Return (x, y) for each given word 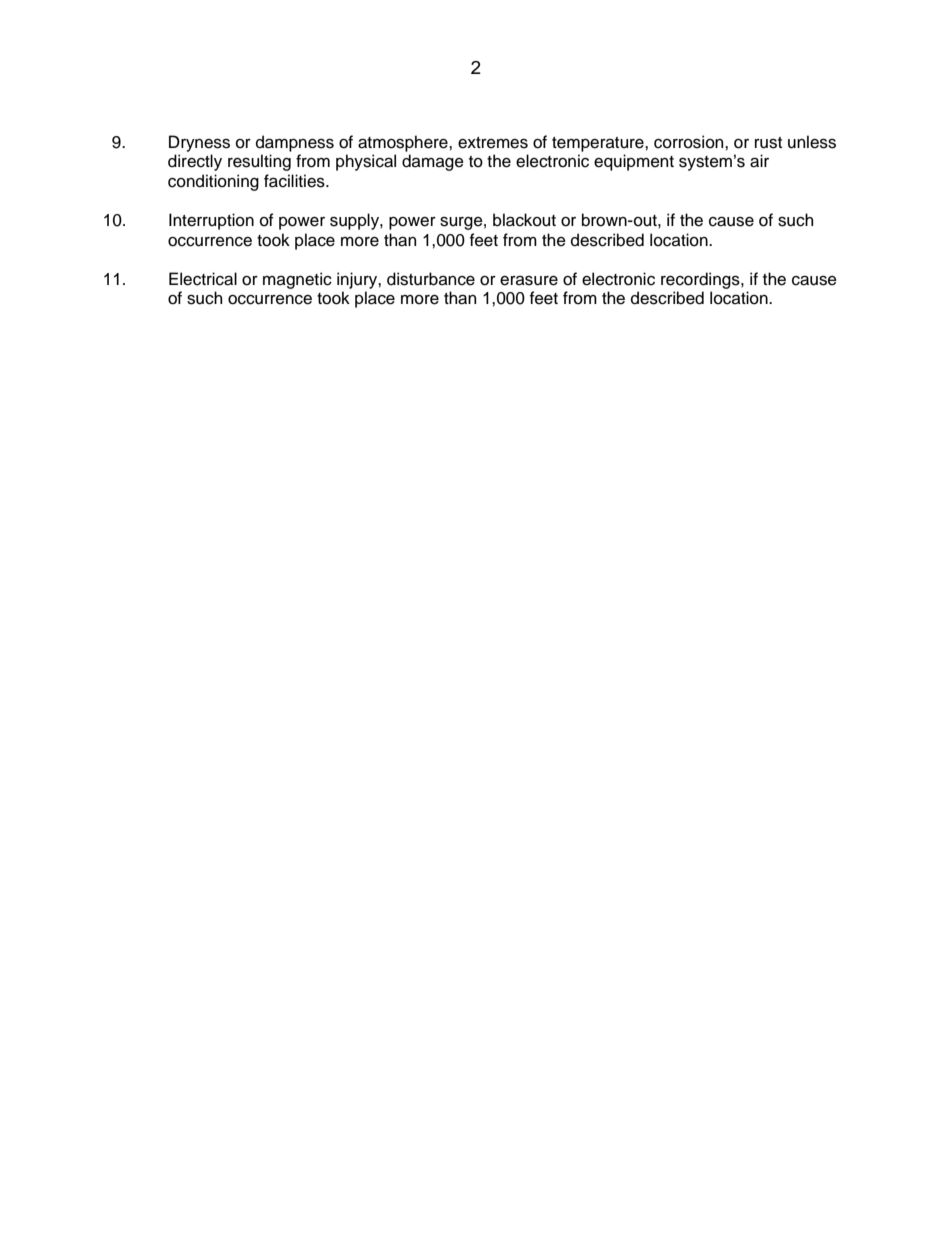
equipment (634, 162)
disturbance (431, 279)
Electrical (203, 279)
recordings (701, 280)
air (759, 161)
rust (768, 143)
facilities (295, 181)
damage (433, 162)
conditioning (213, 182)
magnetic (297, 280)
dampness (295, 143)
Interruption (211, 221)
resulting (259, 162)
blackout (524, 220)
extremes (493, 143)
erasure (529, 280)
